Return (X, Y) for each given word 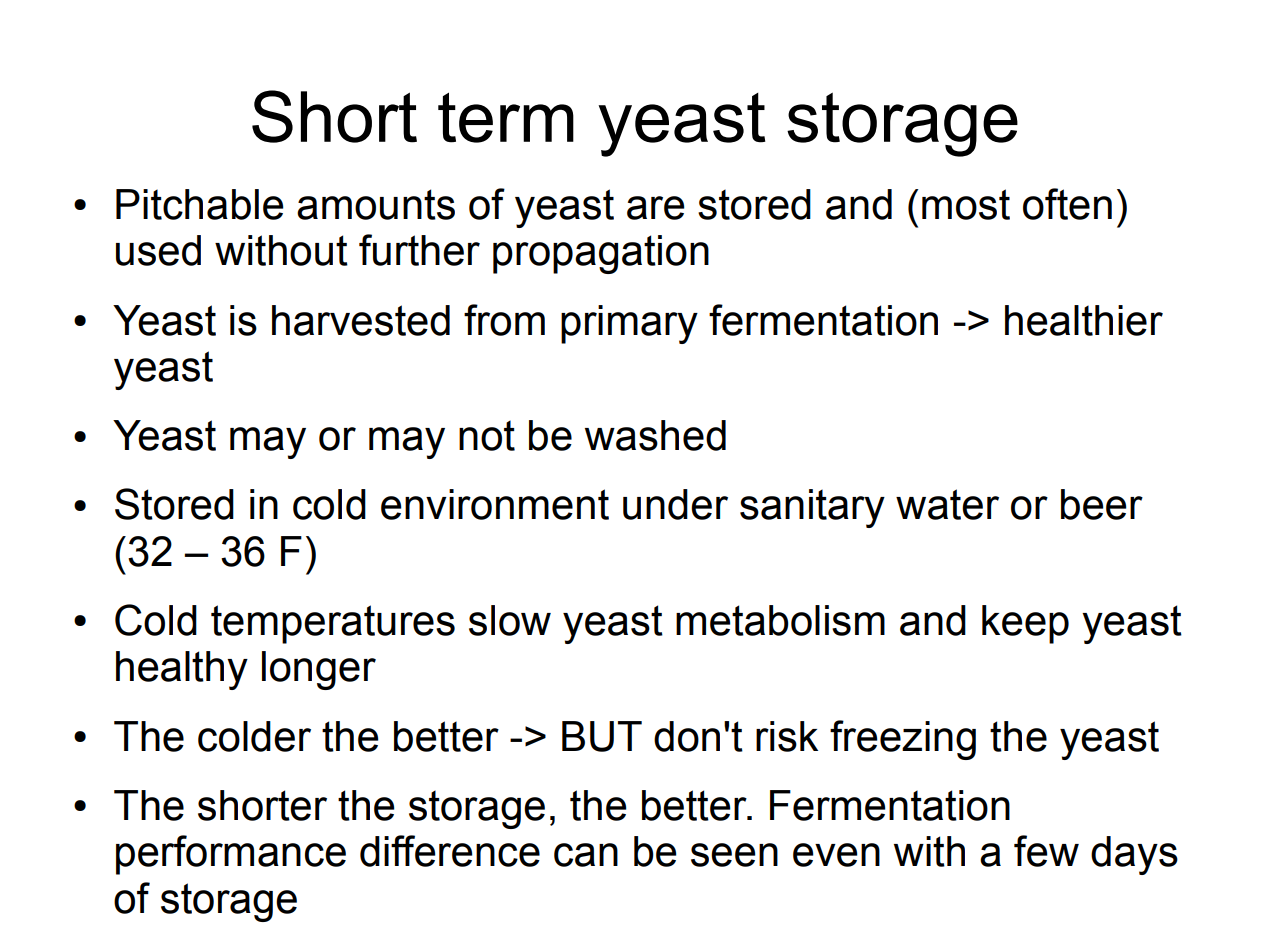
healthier (1084, 320)
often (1067, 204)
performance (231, 855)
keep (1025, 624)
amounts (376, 204)
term (506, 117)
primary (629, 324)
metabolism (780, 620)
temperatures (333, 624)
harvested (361, 320)
